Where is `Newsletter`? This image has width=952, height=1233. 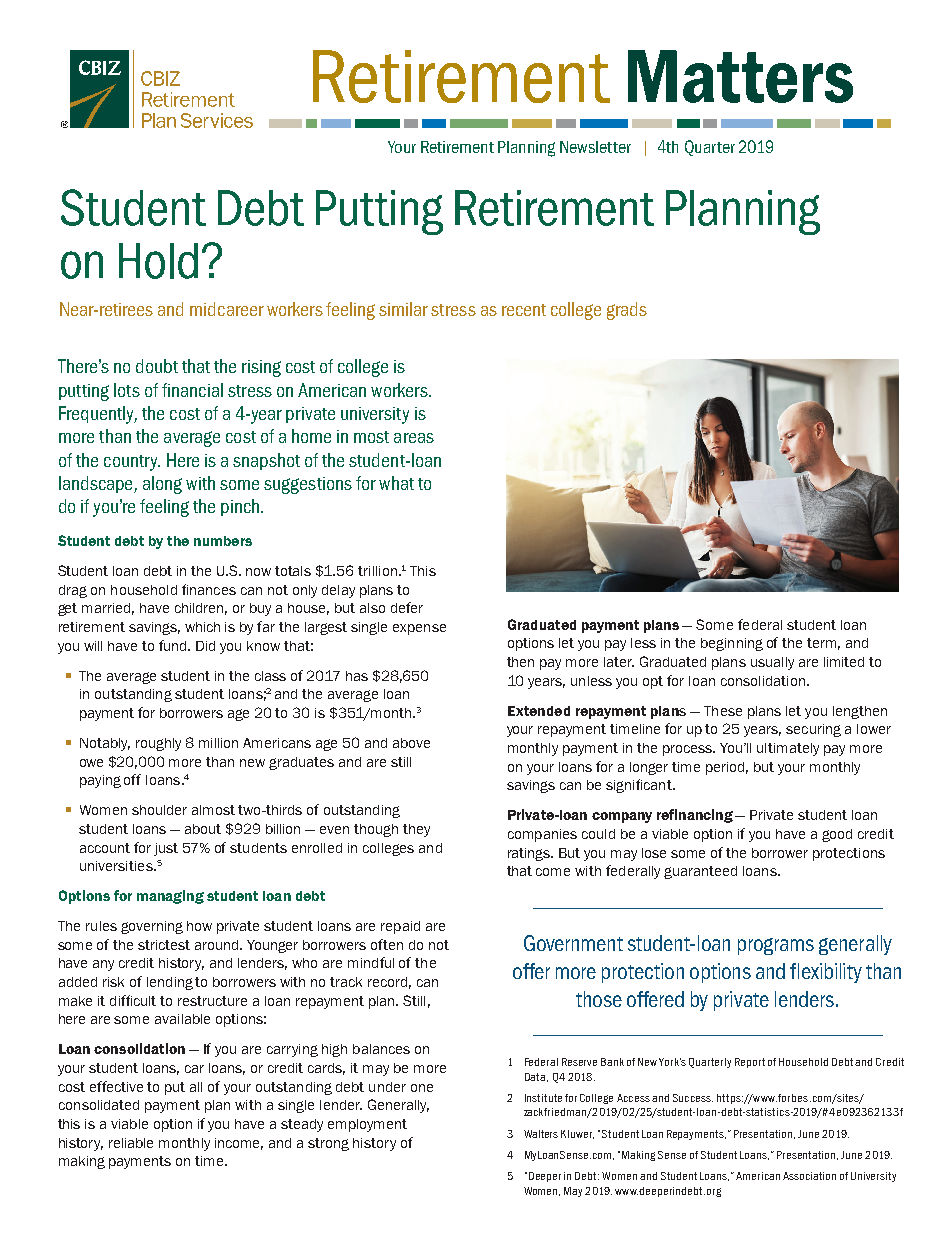 Newsletter is located at coordinates (595, 147).
